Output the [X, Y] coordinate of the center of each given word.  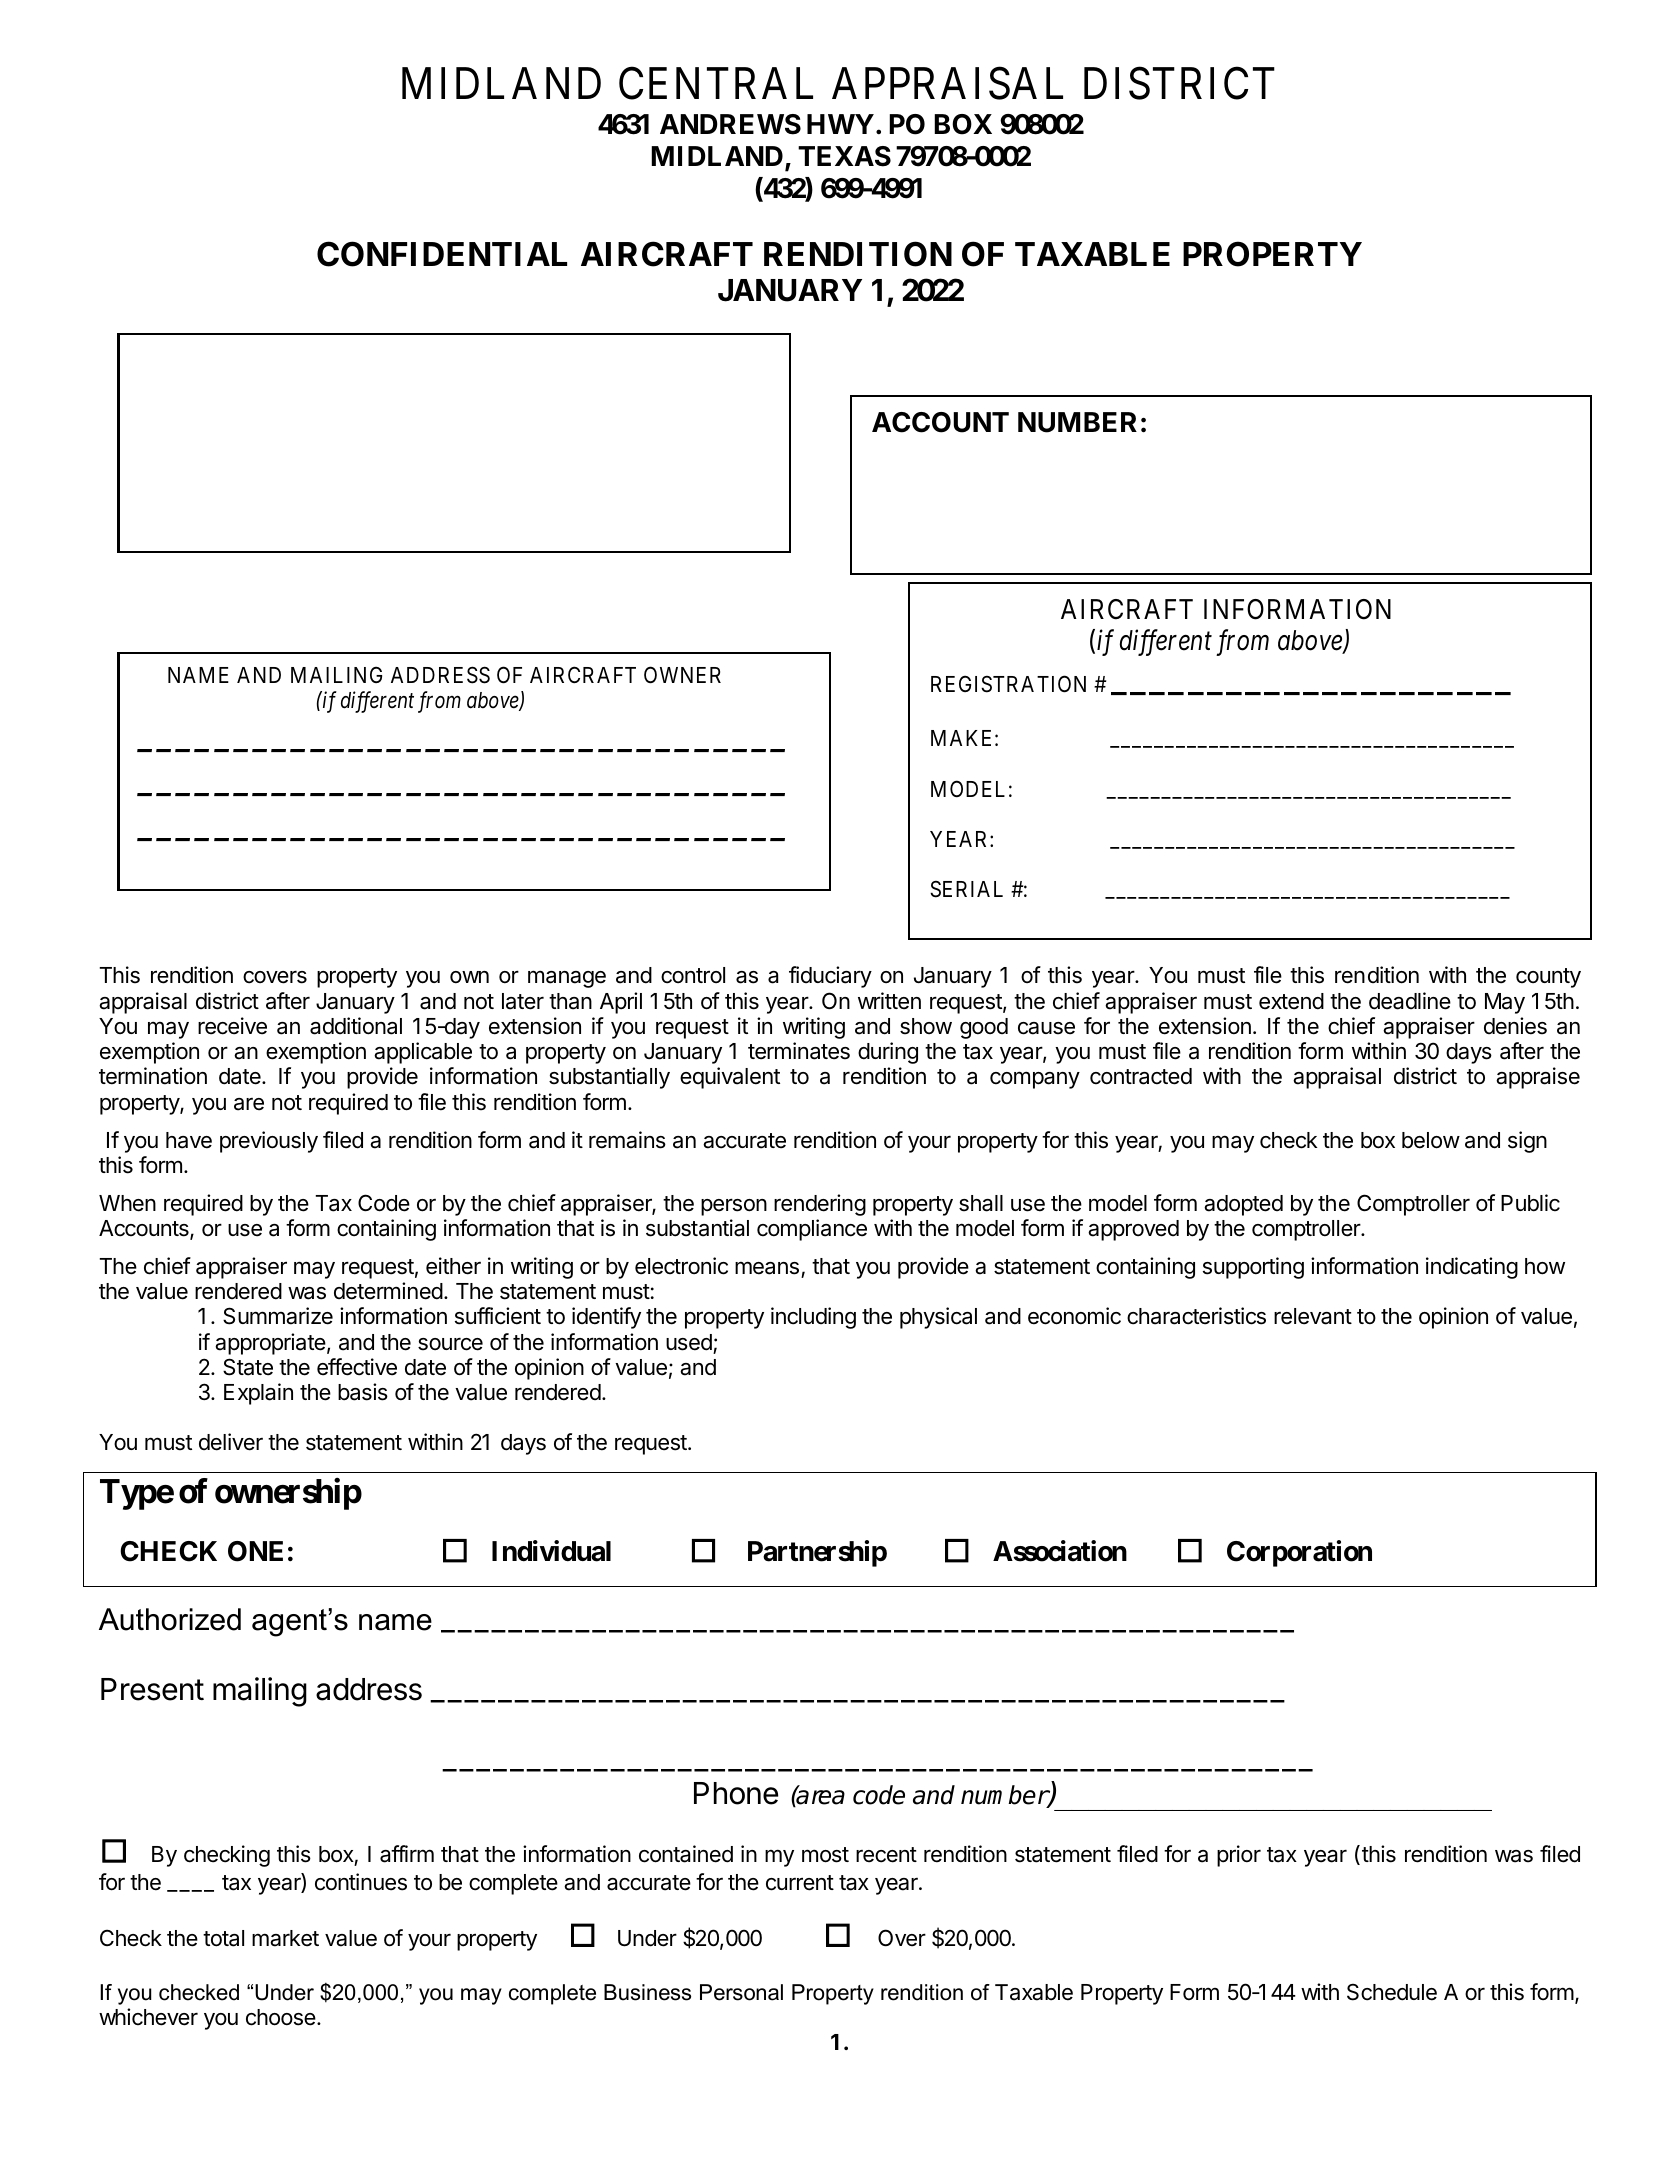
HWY [840, 124]
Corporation [1299, 1553]
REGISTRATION [1008, 684]
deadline [1410, 1001]
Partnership [817, 1553]
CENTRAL [716, 83]
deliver [231, 1442]
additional [356, 1026]
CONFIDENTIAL [442, 254]
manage [567, 979]
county [1548, 978]
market [285, 1938]
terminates [799, 1051]
